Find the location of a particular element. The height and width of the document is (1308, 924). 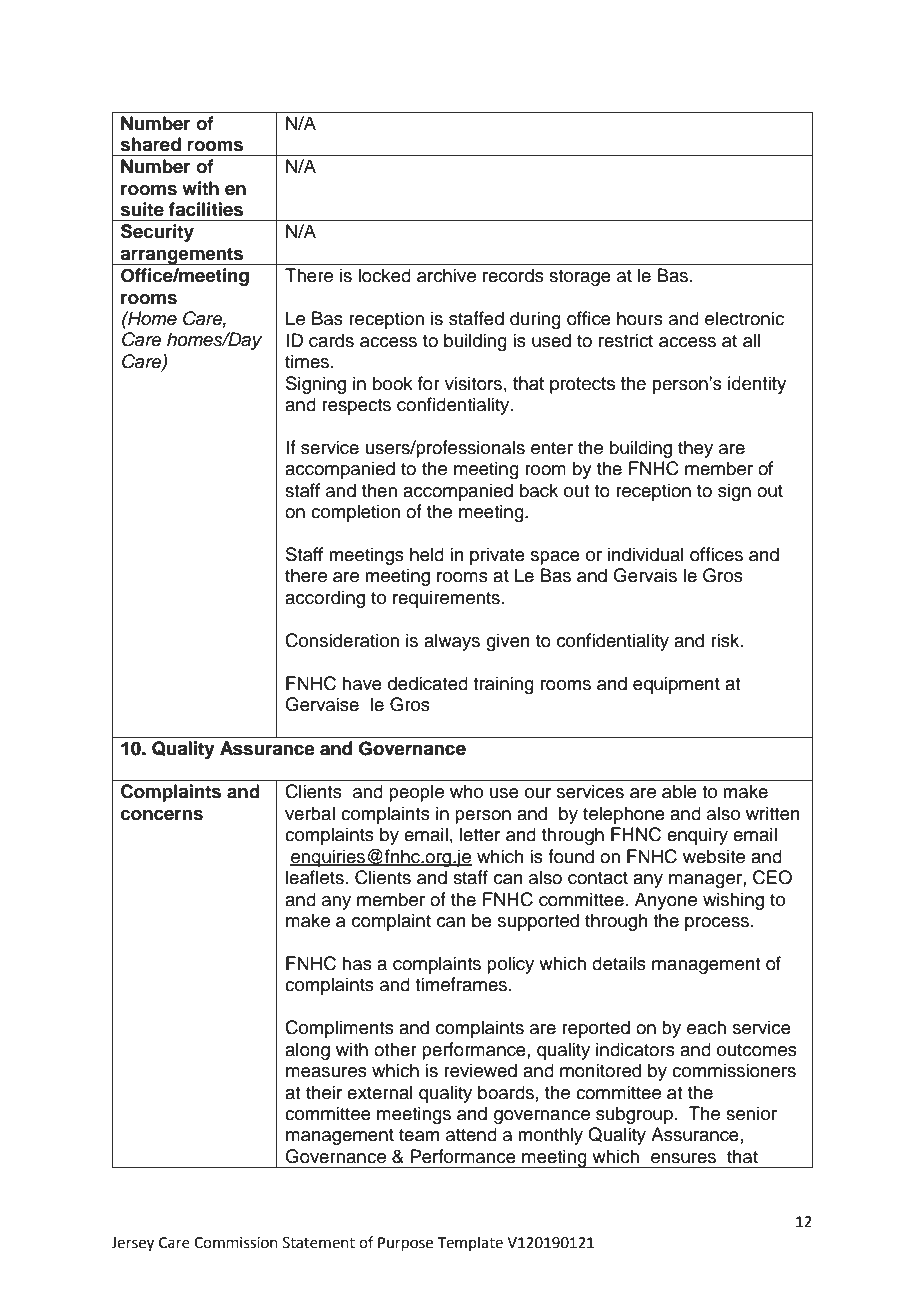

archive is located at coordinates (446, 275).
